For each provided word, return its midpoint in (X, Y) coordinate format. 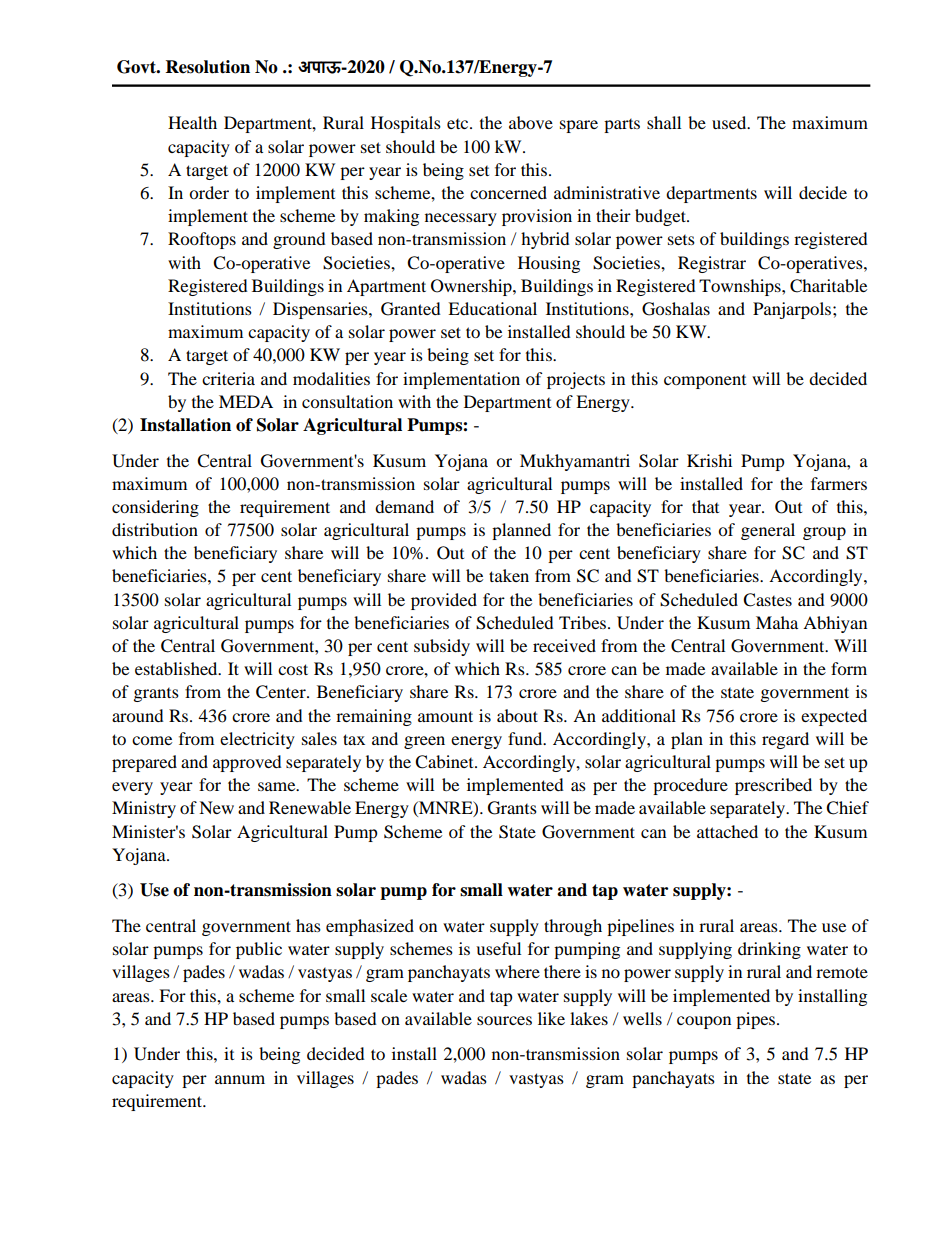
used (730, 122)
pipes (757, 1020)
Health (192, 122)
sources (504, 1020)
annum (240, 1079)
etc (459, 124)
